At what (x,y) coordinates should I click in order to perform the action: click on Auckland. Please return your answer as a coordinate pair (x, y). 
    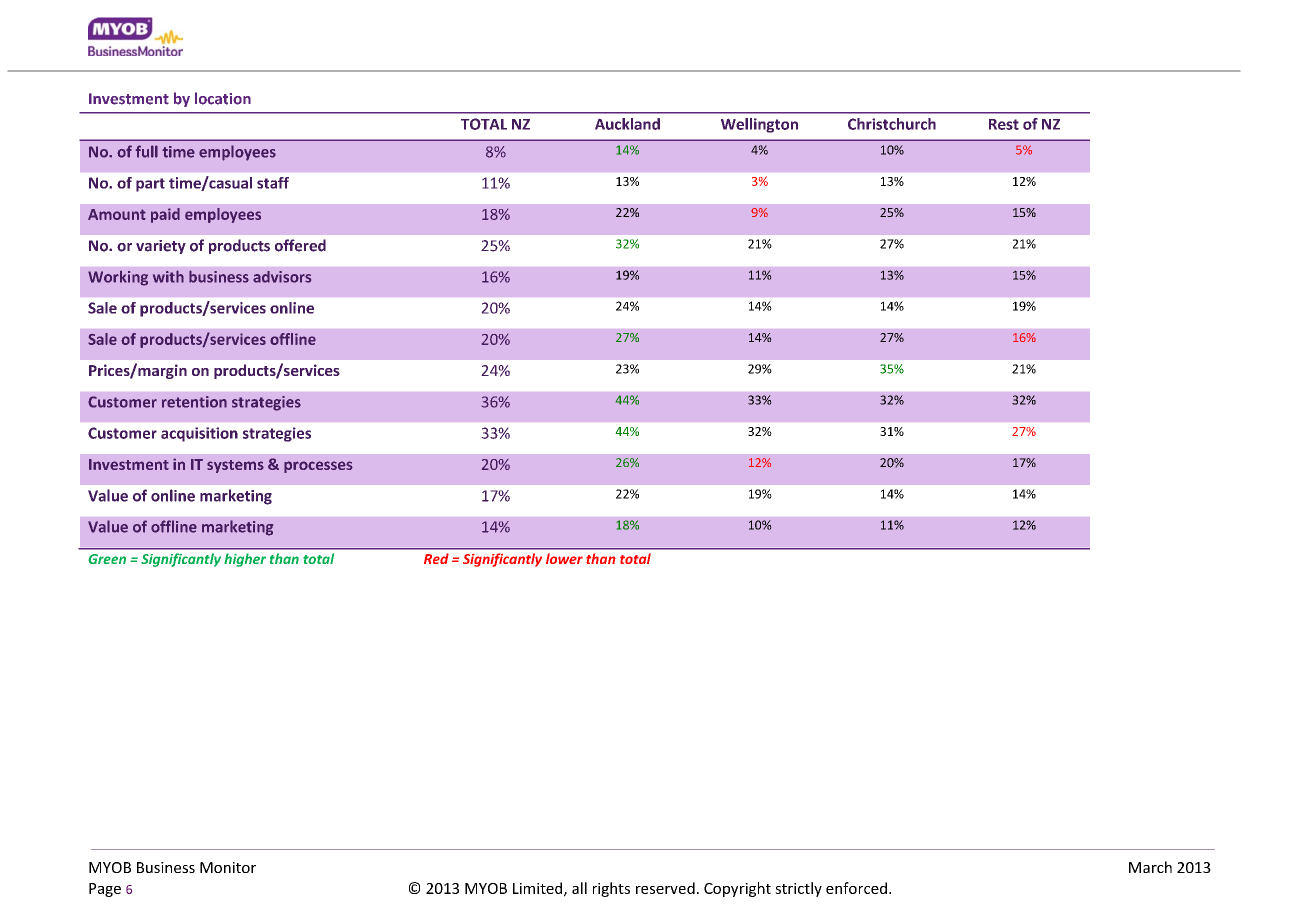
    Looking at the image, I should click on (627, 124).
